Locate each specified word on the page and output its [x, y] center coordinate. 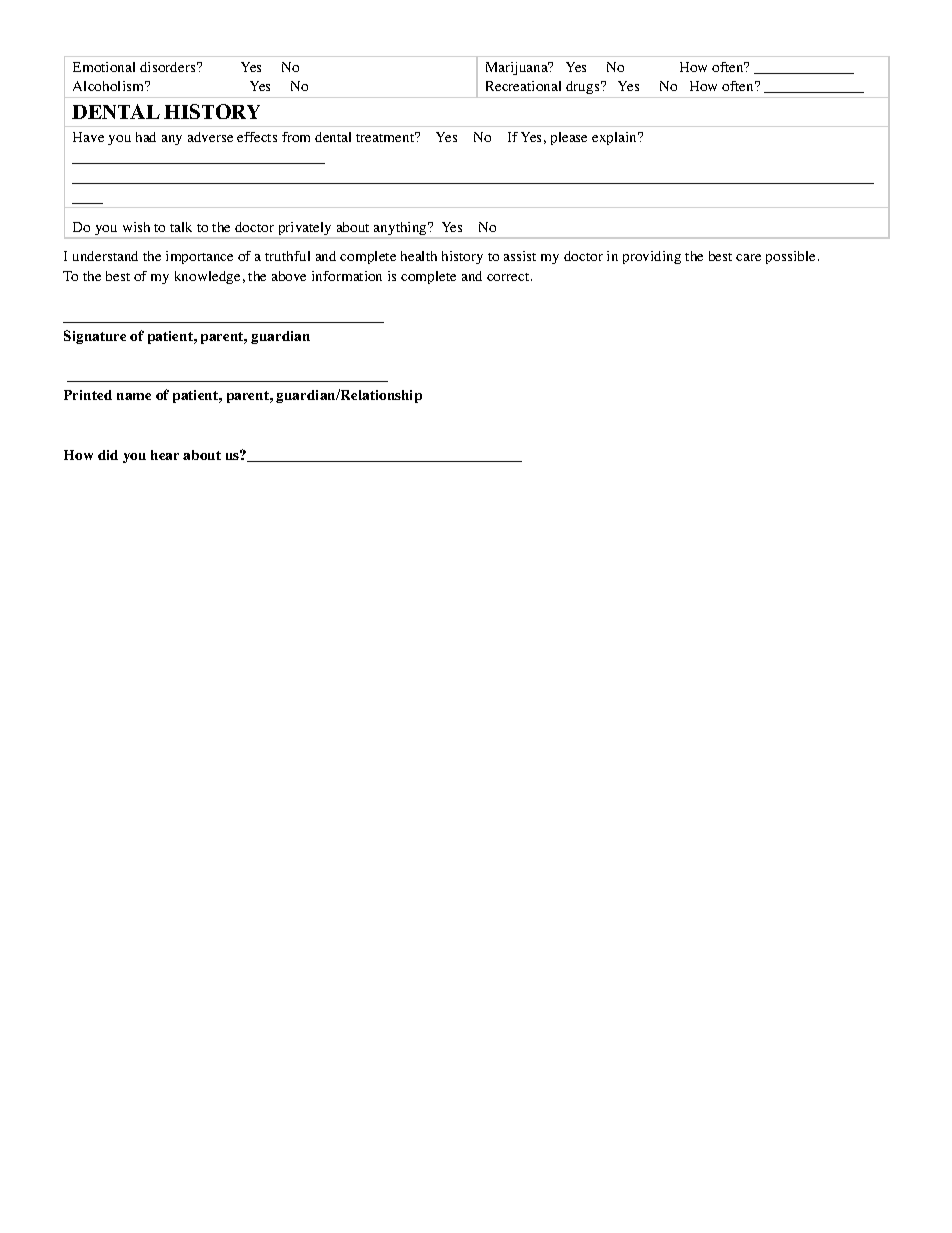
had [146, 137]
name [134, 396]
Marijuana [518, 68]
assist [520, 256]
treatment [386, 137]
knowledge [207, 277]
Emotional [104, 67]
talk [181, 227]
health [419, 256]
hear [165, 455]
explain [616, 138]
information [347, 276]
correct [509, 277]
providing [652, 257]
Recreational [523, 86]
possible [790, 257]
